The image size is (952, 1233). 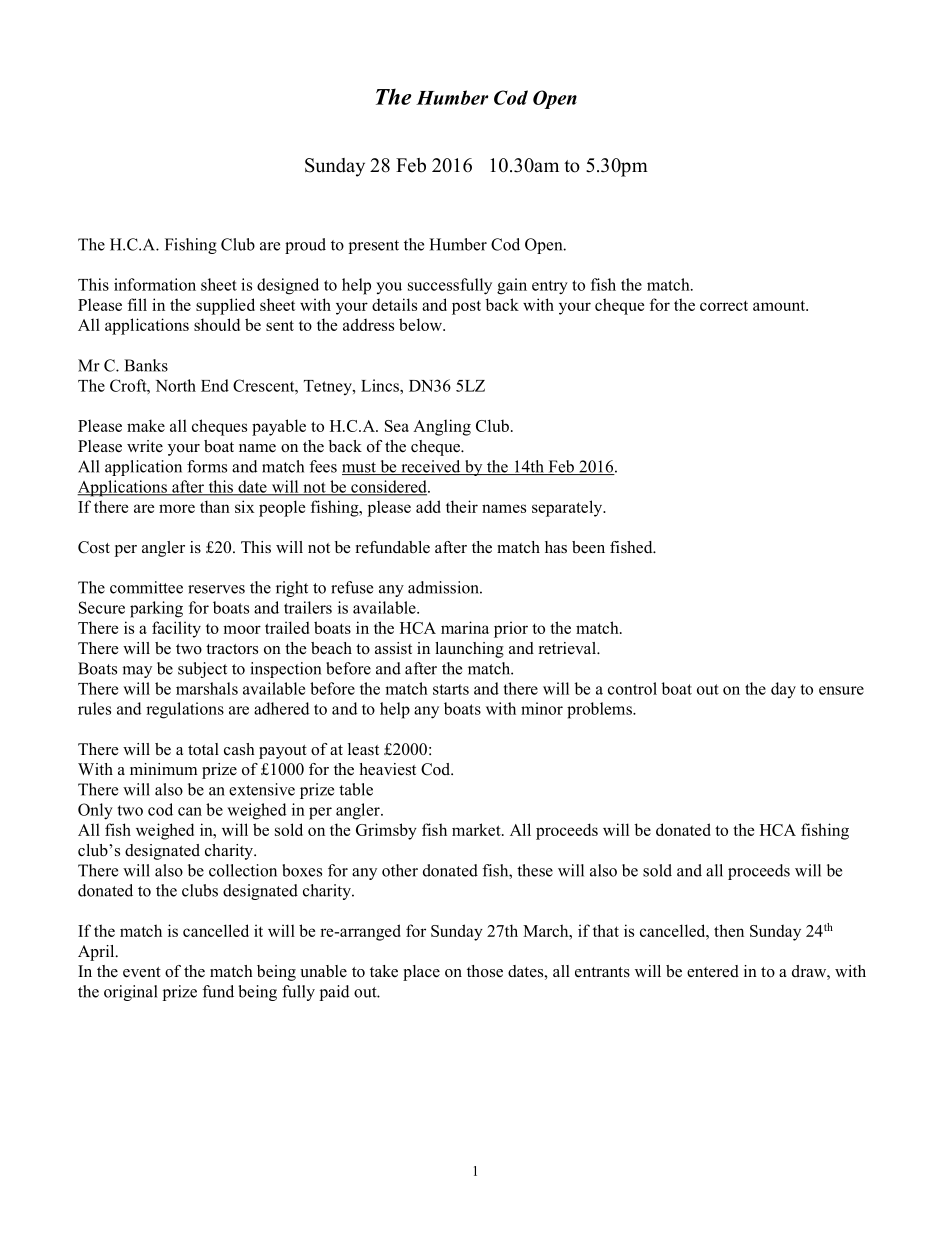 I want to click on gain, so click(x=512, y=286).
